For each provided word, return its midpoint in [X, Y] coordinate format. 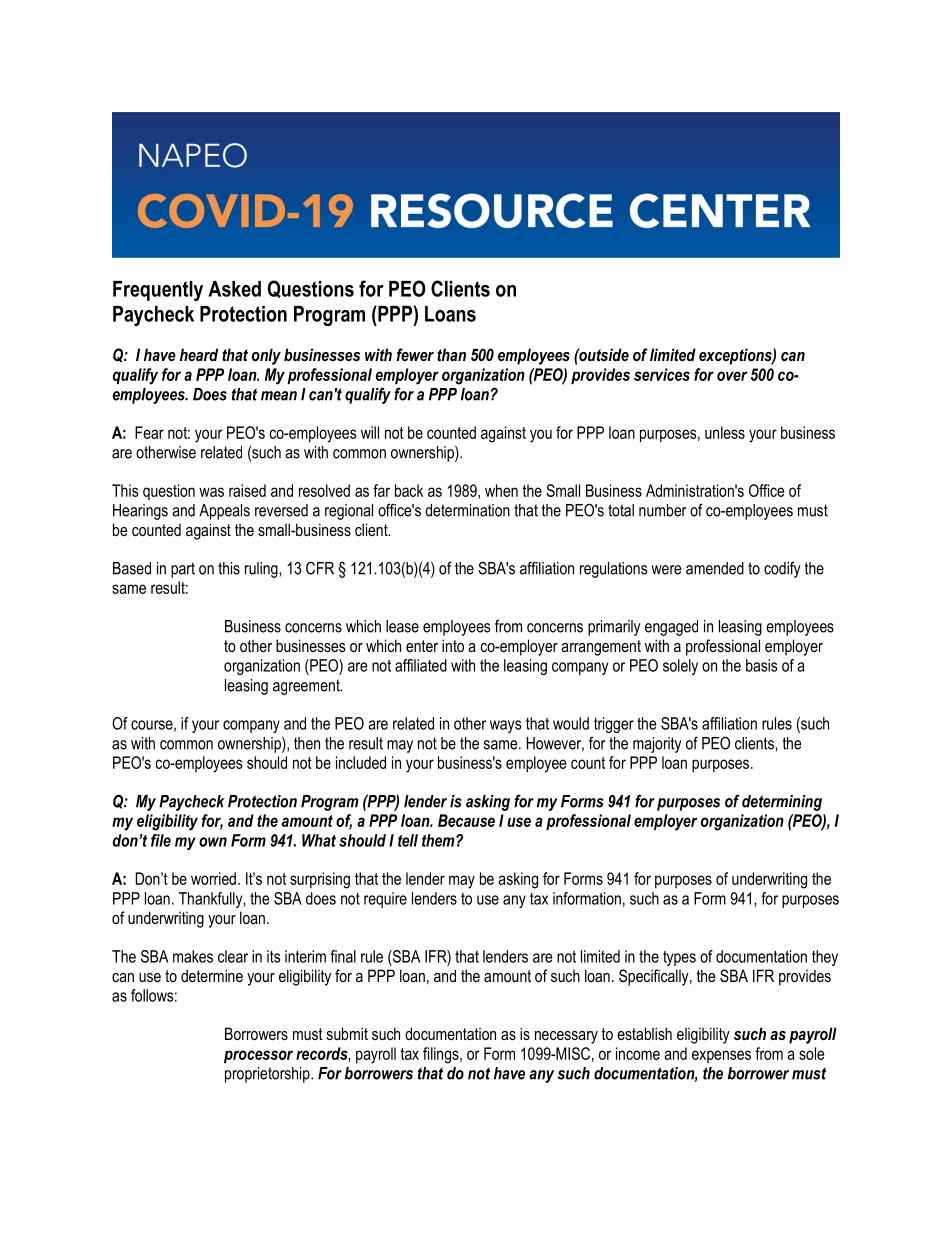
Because [466, 820]
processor [258, 1056]
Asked [234, 289]
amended [715, 568]
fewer [415, 354]
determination [467, 510]
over [732, 376]
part [183, 570]
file [161, 840]
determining [782, 803]
